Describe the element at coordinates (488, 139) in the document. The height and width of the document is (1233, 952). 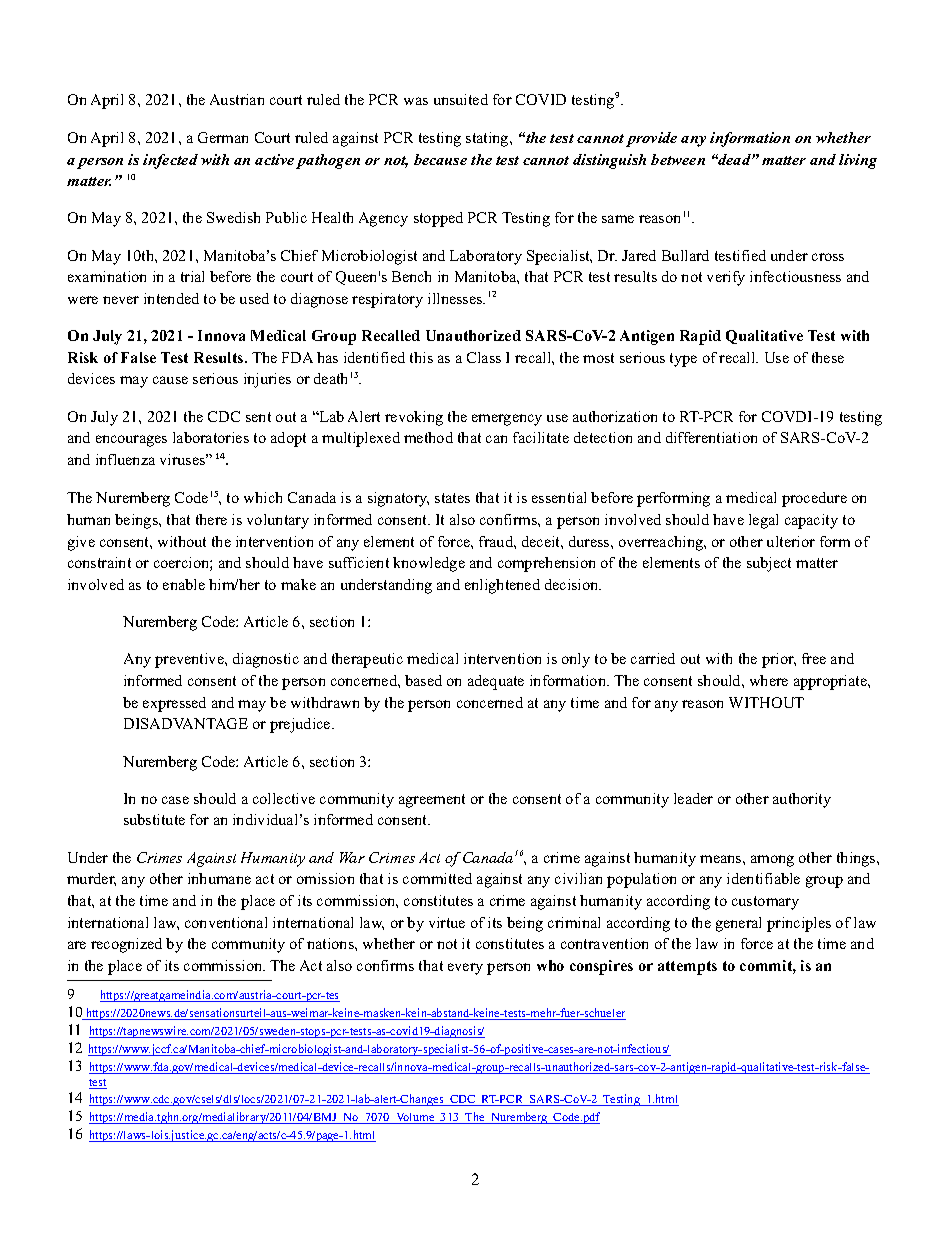
I see `stating` at that location.
